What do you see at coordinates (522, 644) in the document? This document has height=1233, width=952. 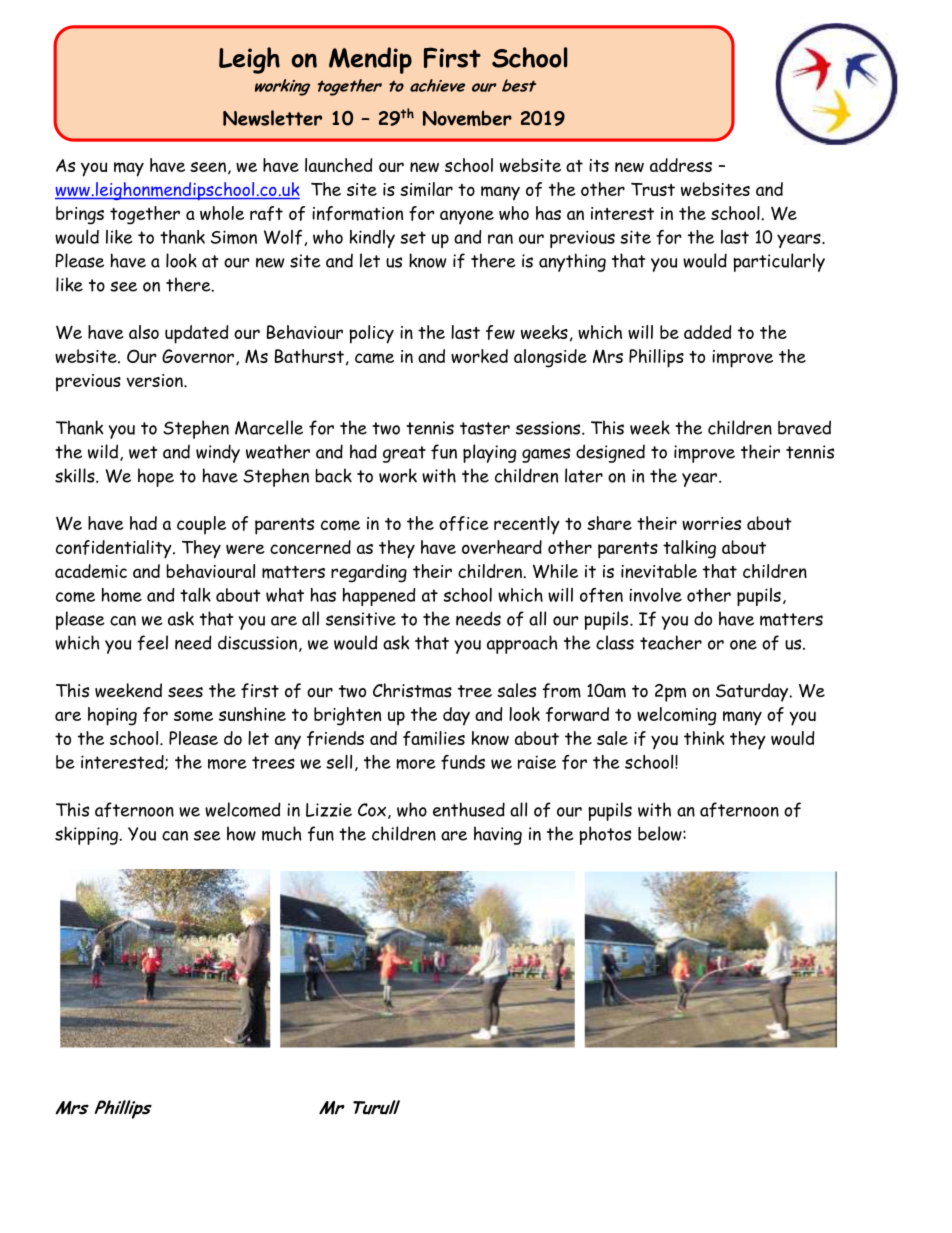 I see `approach` at bounding box center [522, 644].
